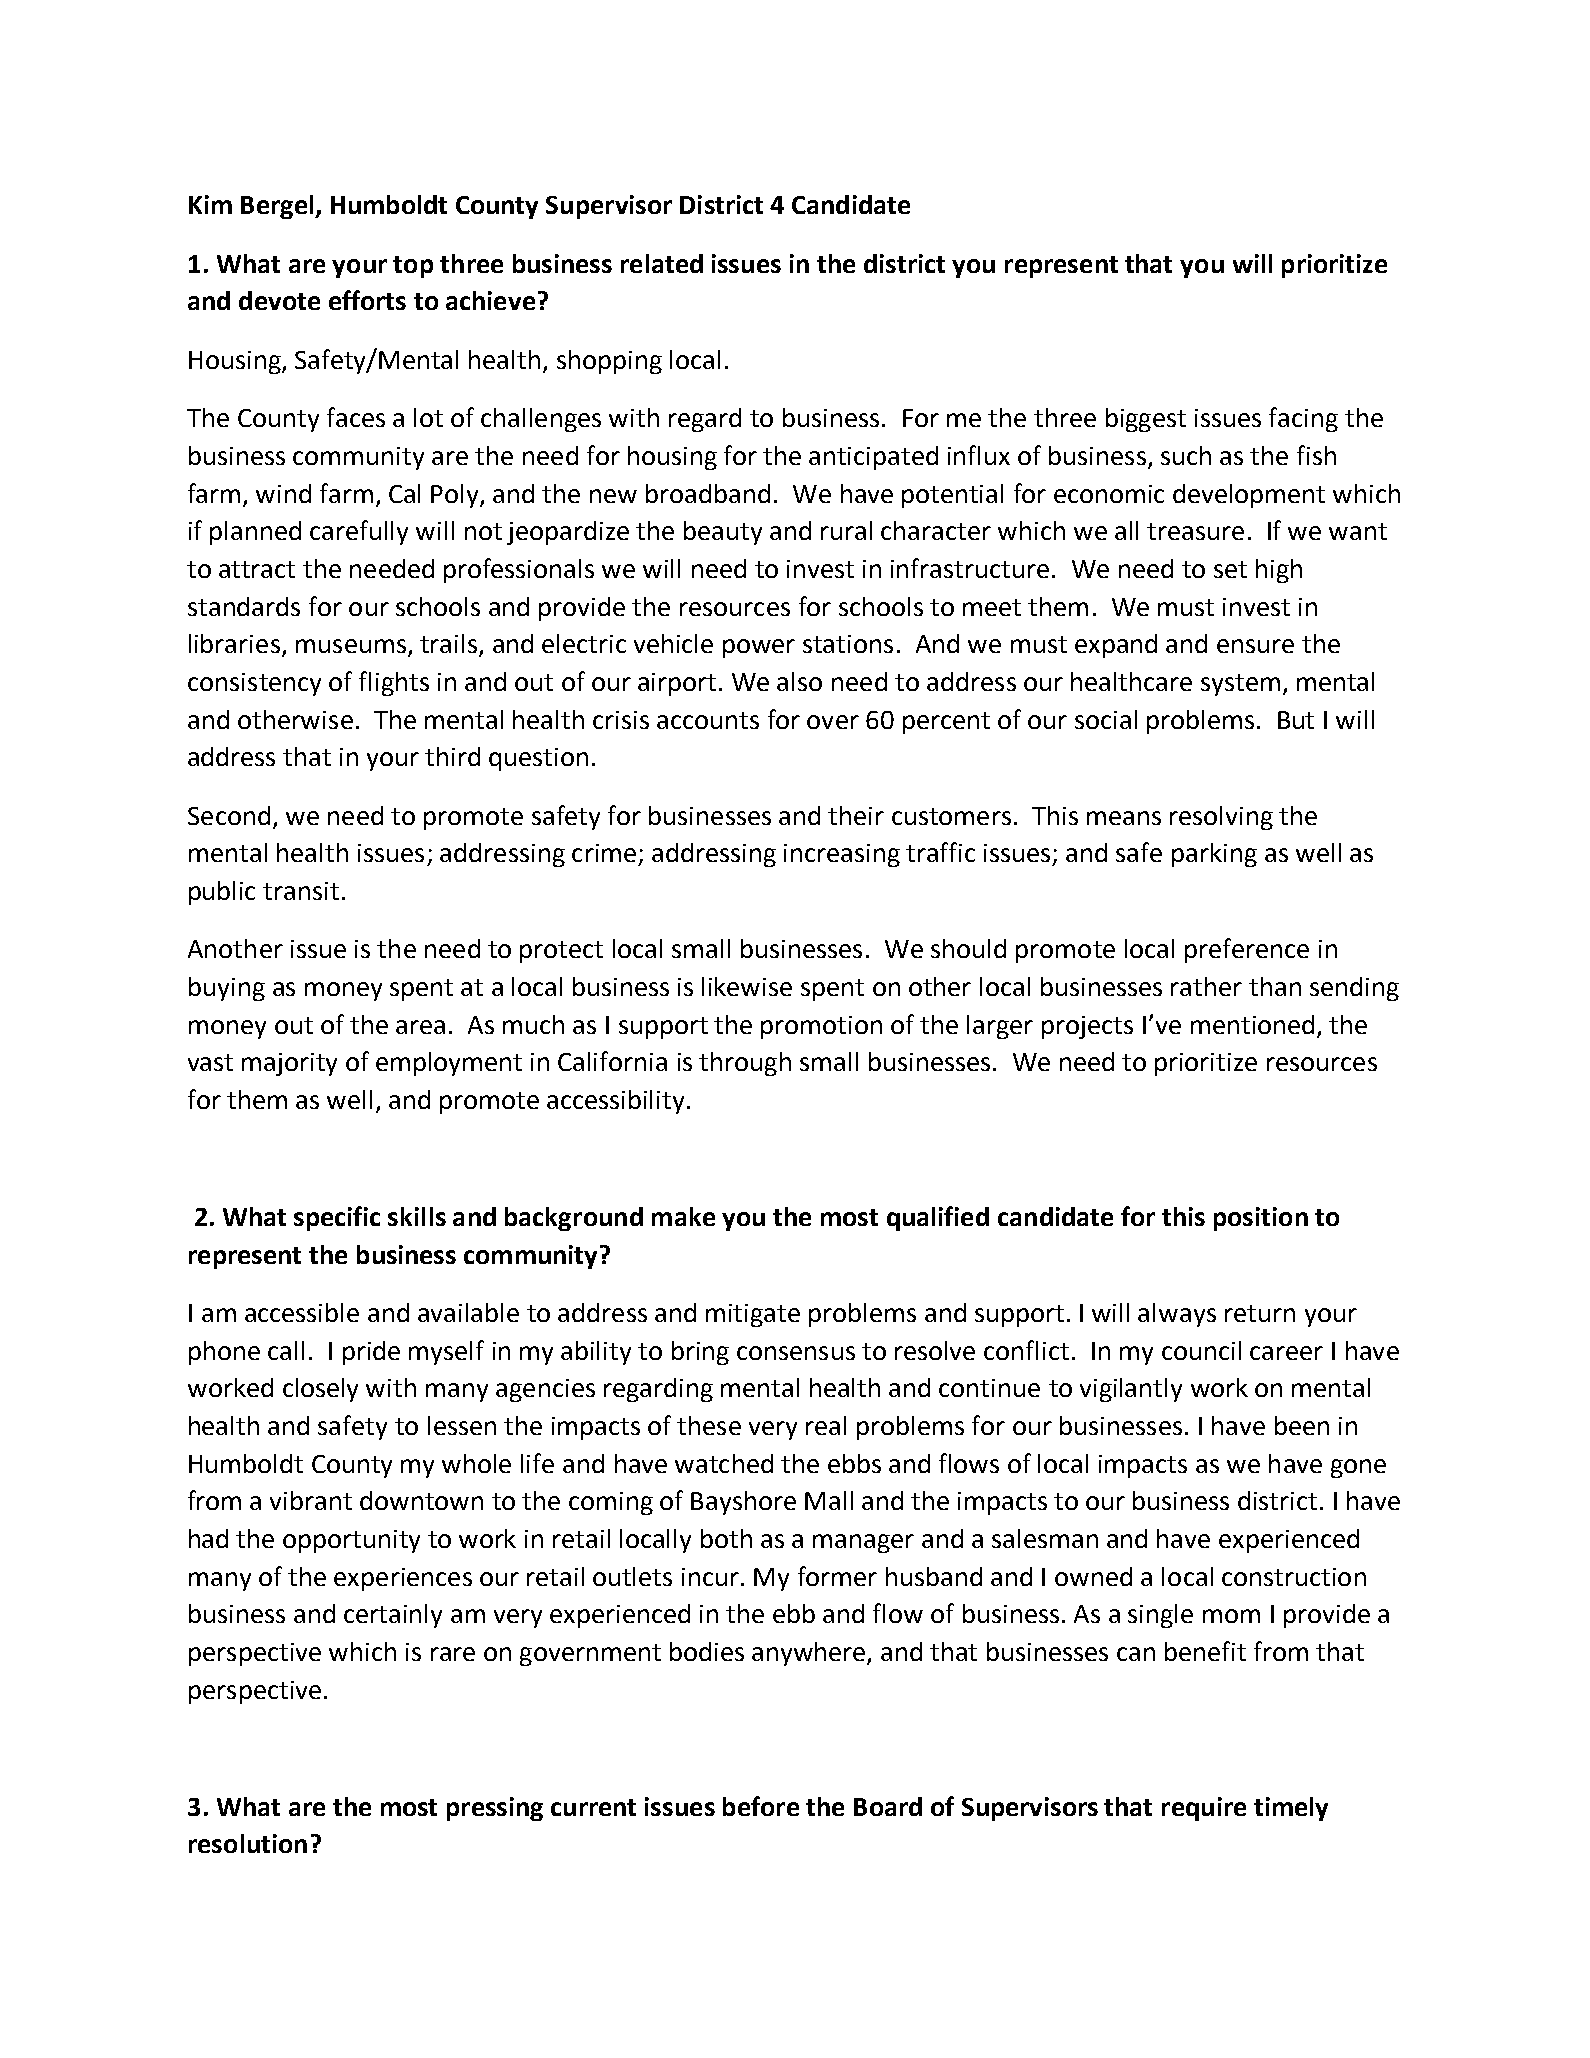 The height and width of the screenshot is (2058, 1590). I want to click on promotion, so click(821, 1027).
